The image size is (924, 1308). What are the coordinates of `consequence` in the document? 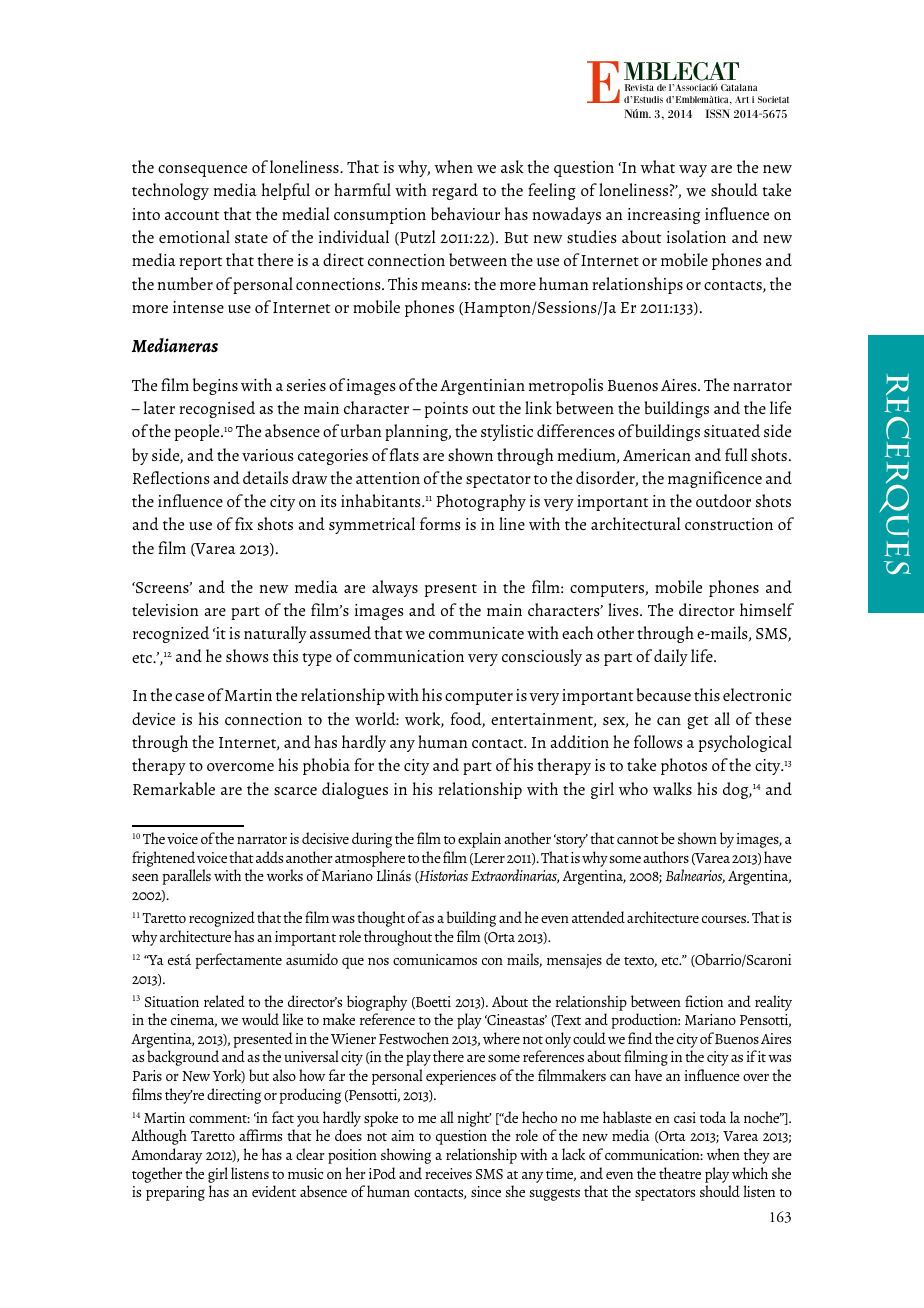 It's located at (202, 171).
